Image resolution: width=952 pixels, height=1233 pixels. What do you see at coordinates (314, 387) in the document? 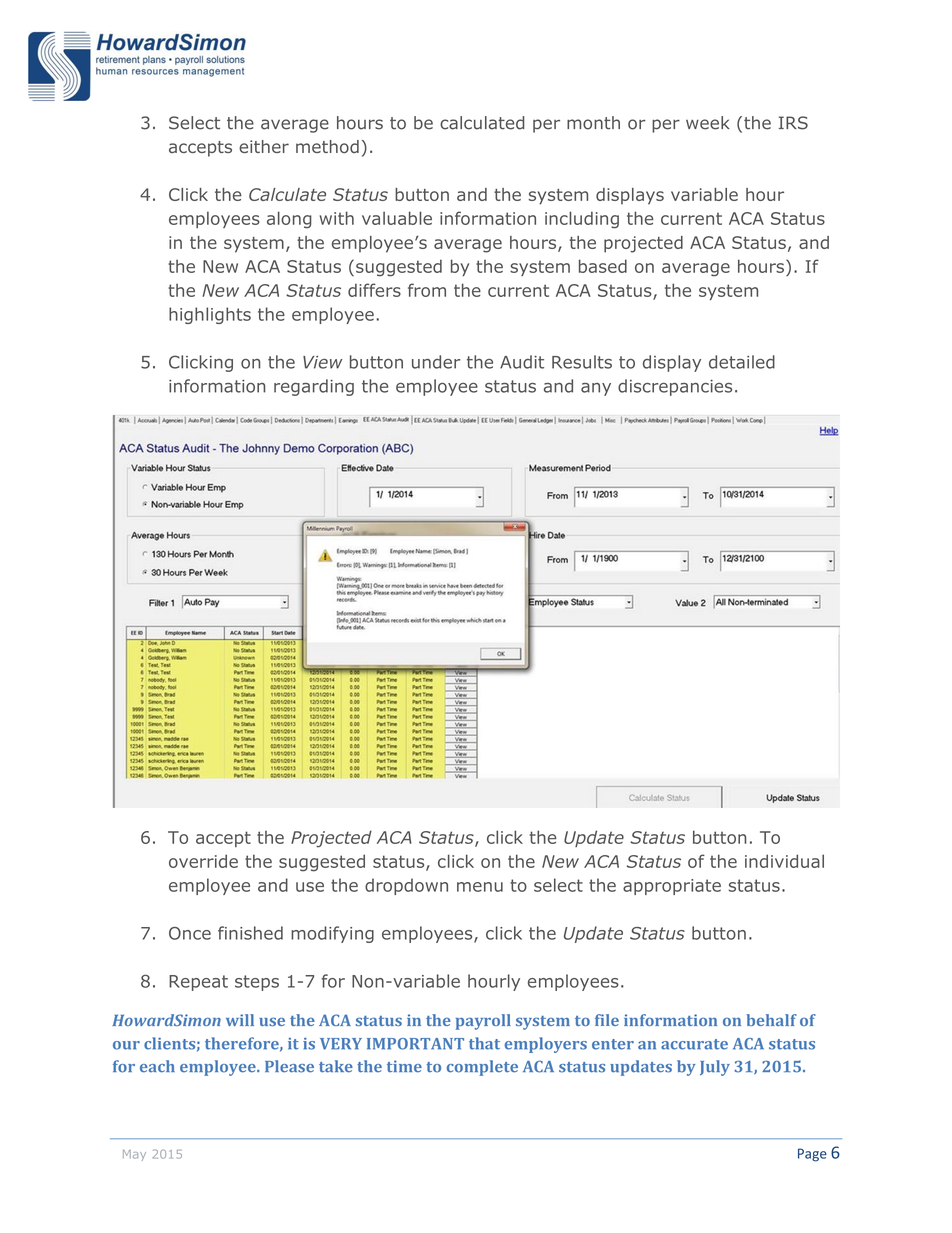
I see `regarding` at bounding box center [314, 387].
